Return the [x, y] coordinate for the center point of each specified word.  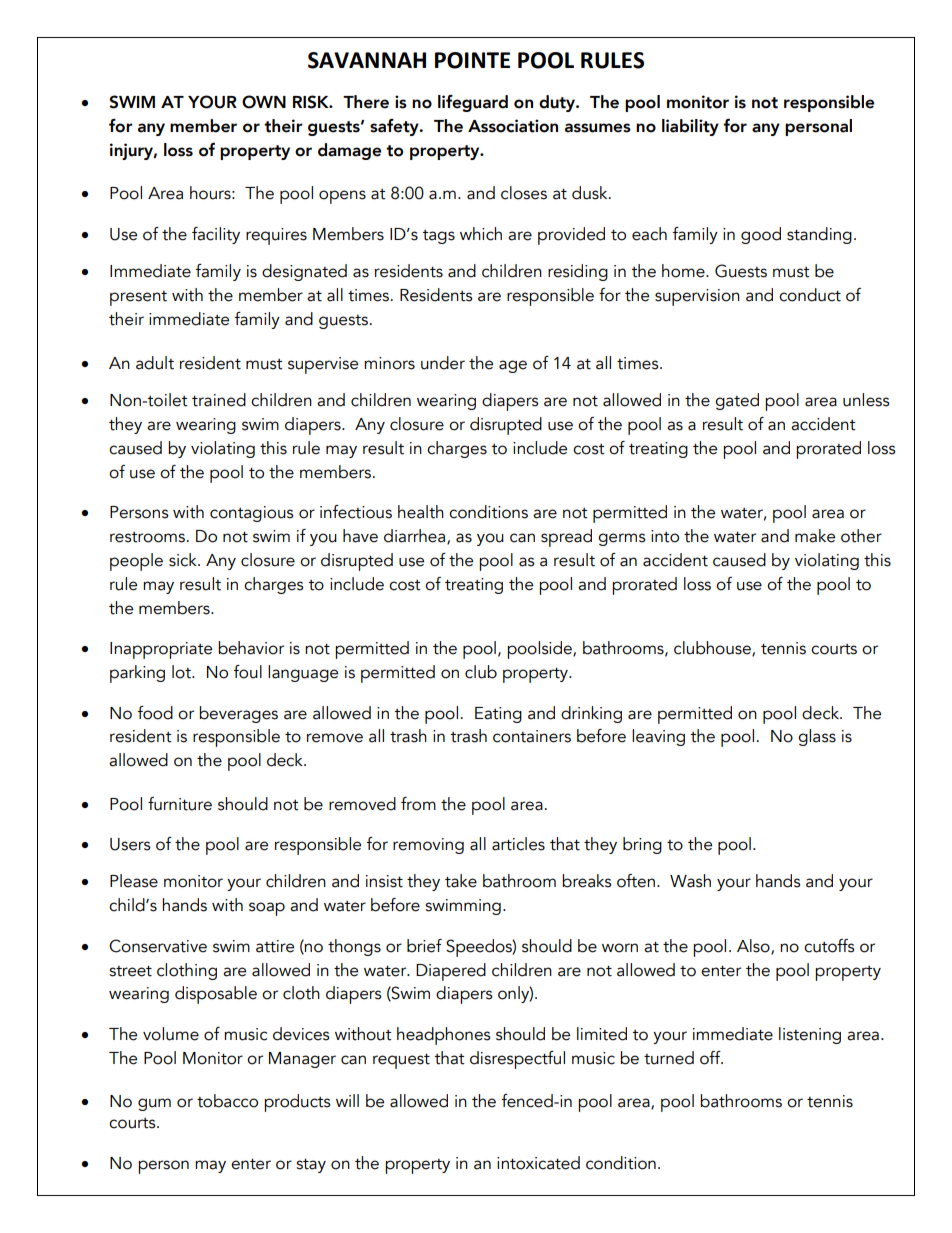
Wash [690, 881]
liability [690, 127]
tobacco [227, 1101]
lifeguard [473, 103]
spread [566, 538]
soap [267, 909]
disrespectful [517, 1060]
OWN [264, 102]
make [815, 536]
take [461, 881]
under [443, 363]
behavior [251, 648]
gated [737, 401]
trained [219, 400]
